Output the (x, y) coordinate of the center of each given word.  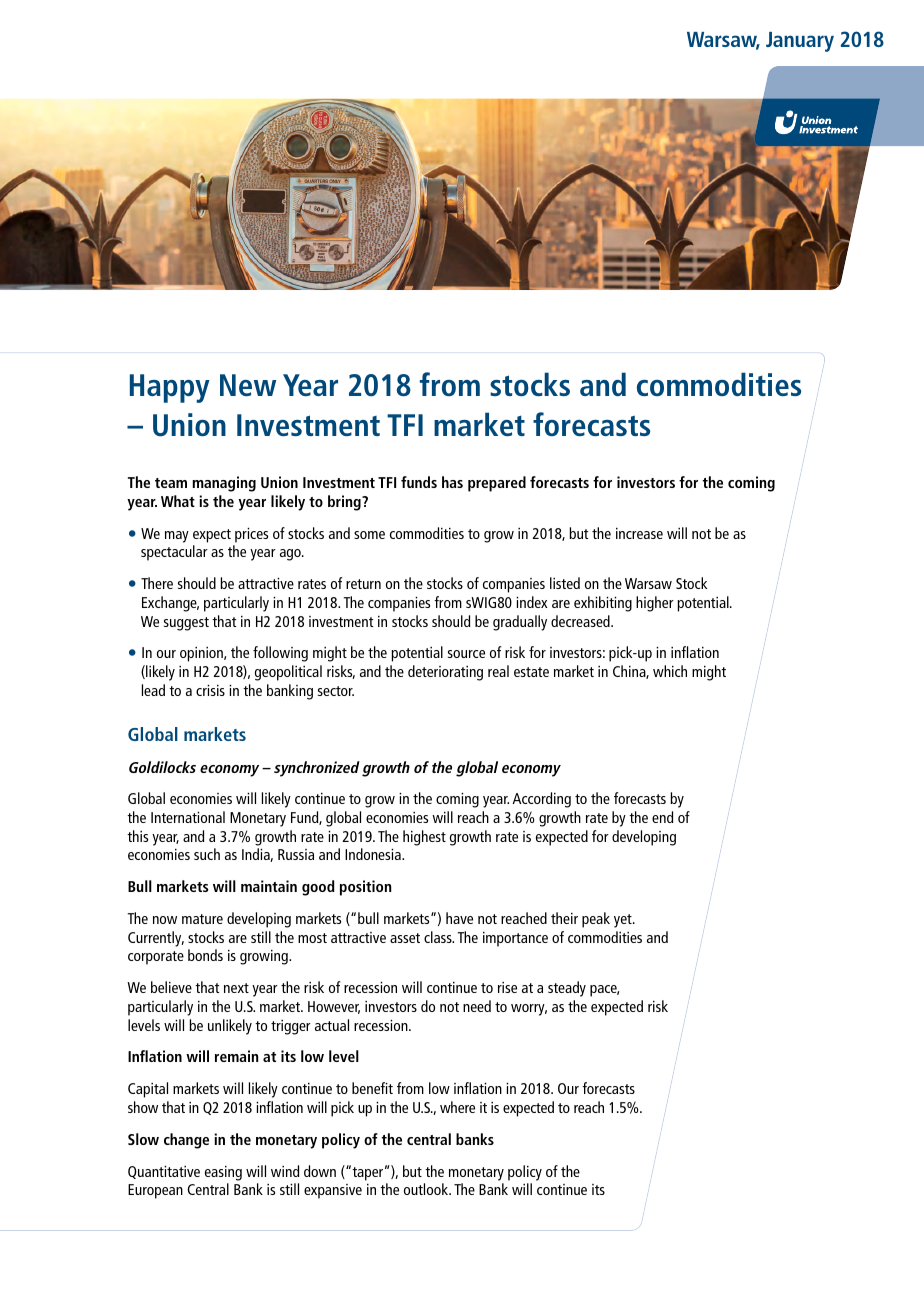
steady (567, 989)
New (248, 385)
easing (223, 1173)
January (800, 42)
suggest (186, 624)
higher (655, 604)
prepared (497, 484)
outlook (427, 1189)
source (466, 654)
